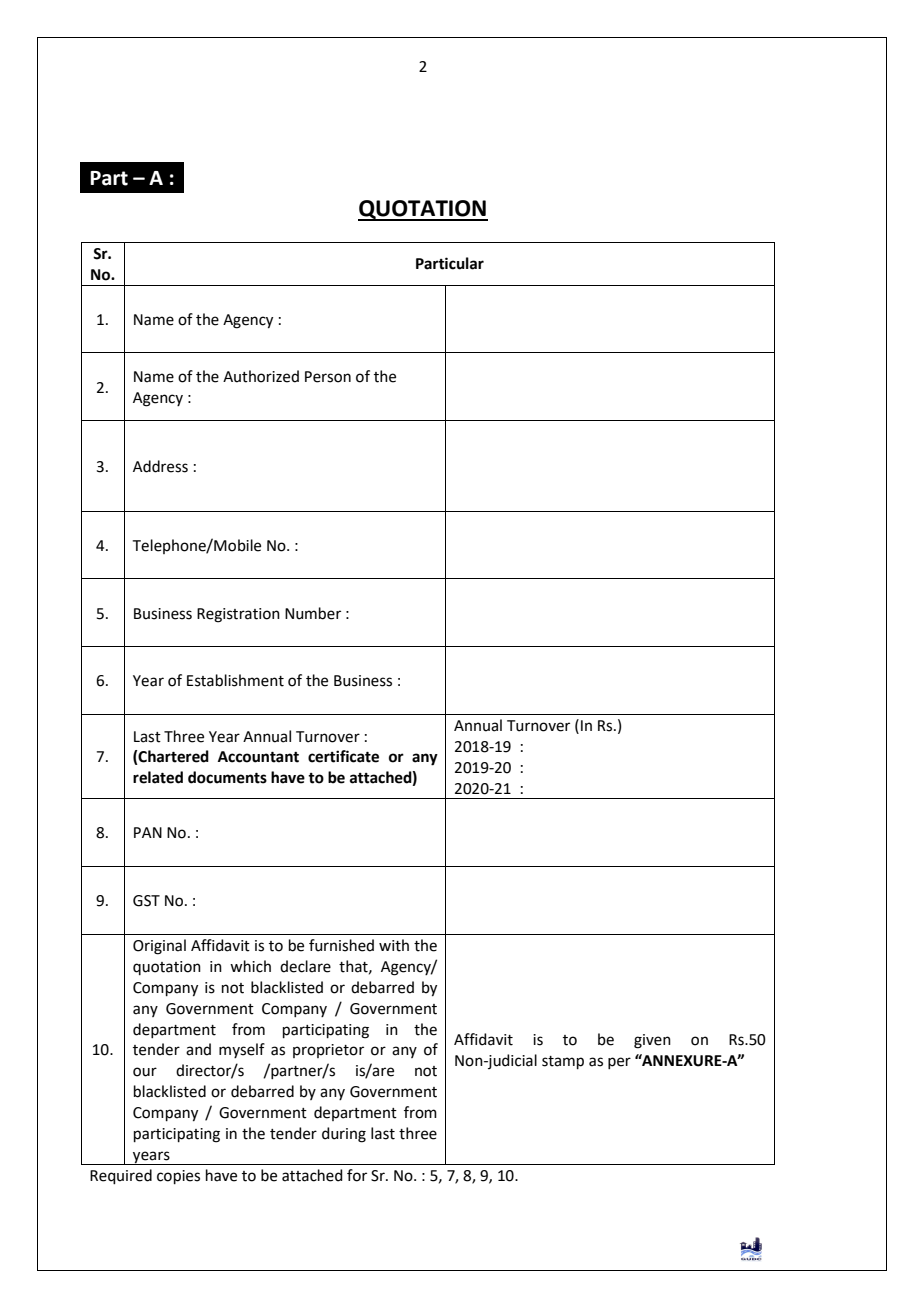 This image has width=924, height=1308. What do you see at coordinates (394, 945) in the image?
I see `with` at bounding box center [394, 945].
